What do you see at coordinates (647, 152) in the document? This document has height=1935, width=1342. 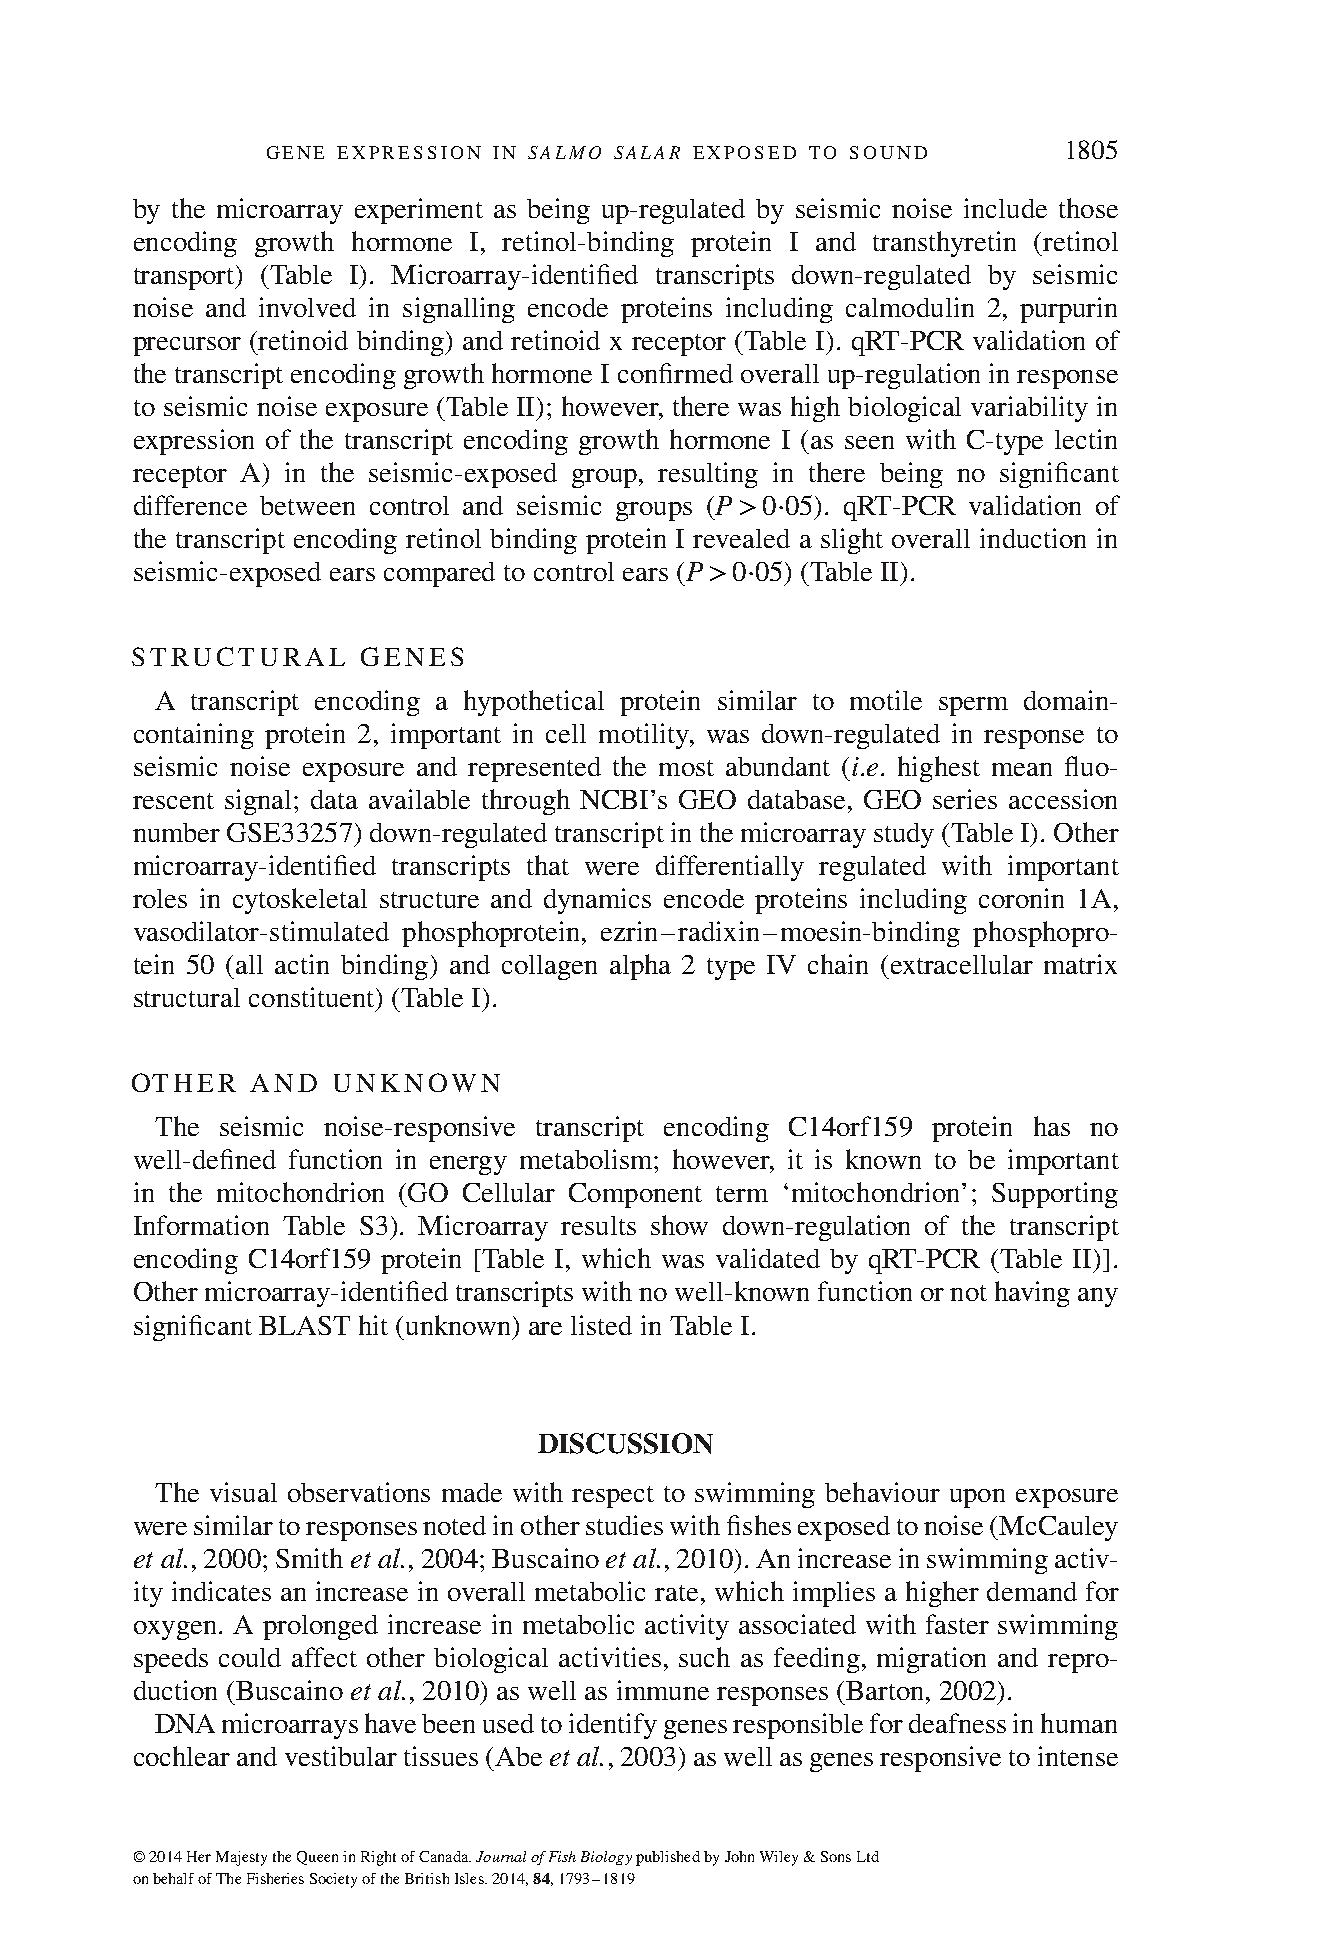 I see `SALAR` at bounding box center [647, 152].
